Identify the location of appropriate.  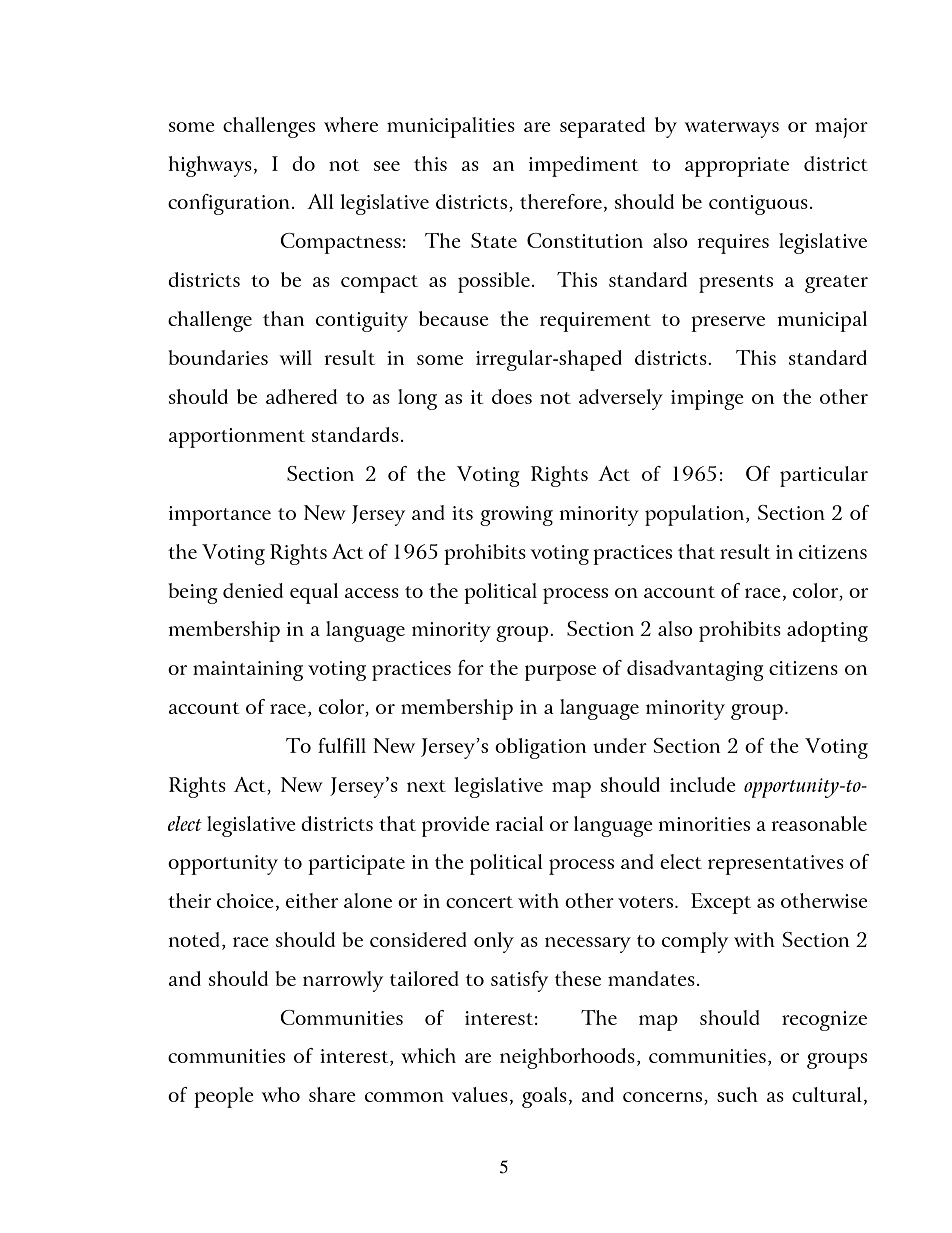
(737, 167).
